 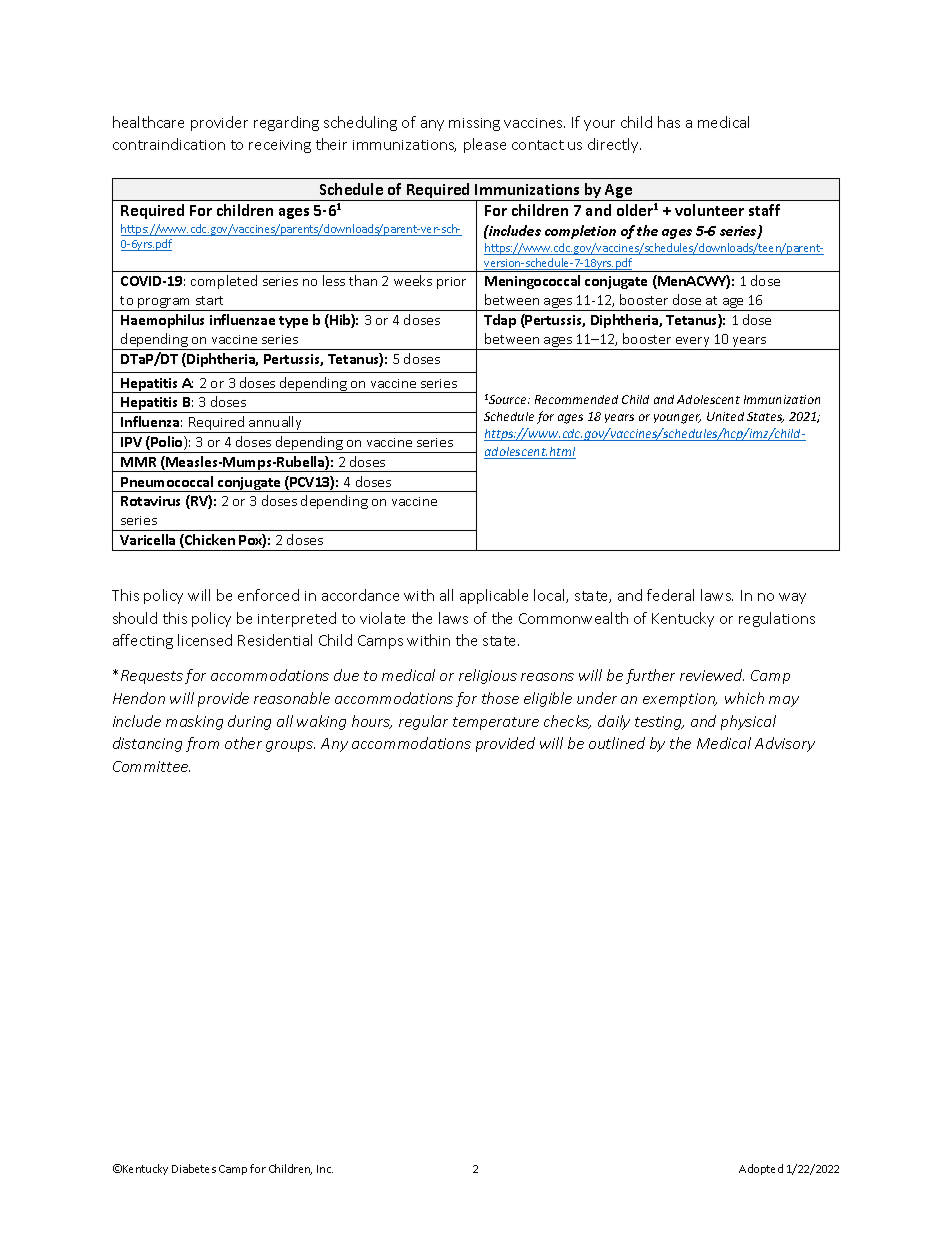 I want to click on religious, so click(x=488, y=676).
